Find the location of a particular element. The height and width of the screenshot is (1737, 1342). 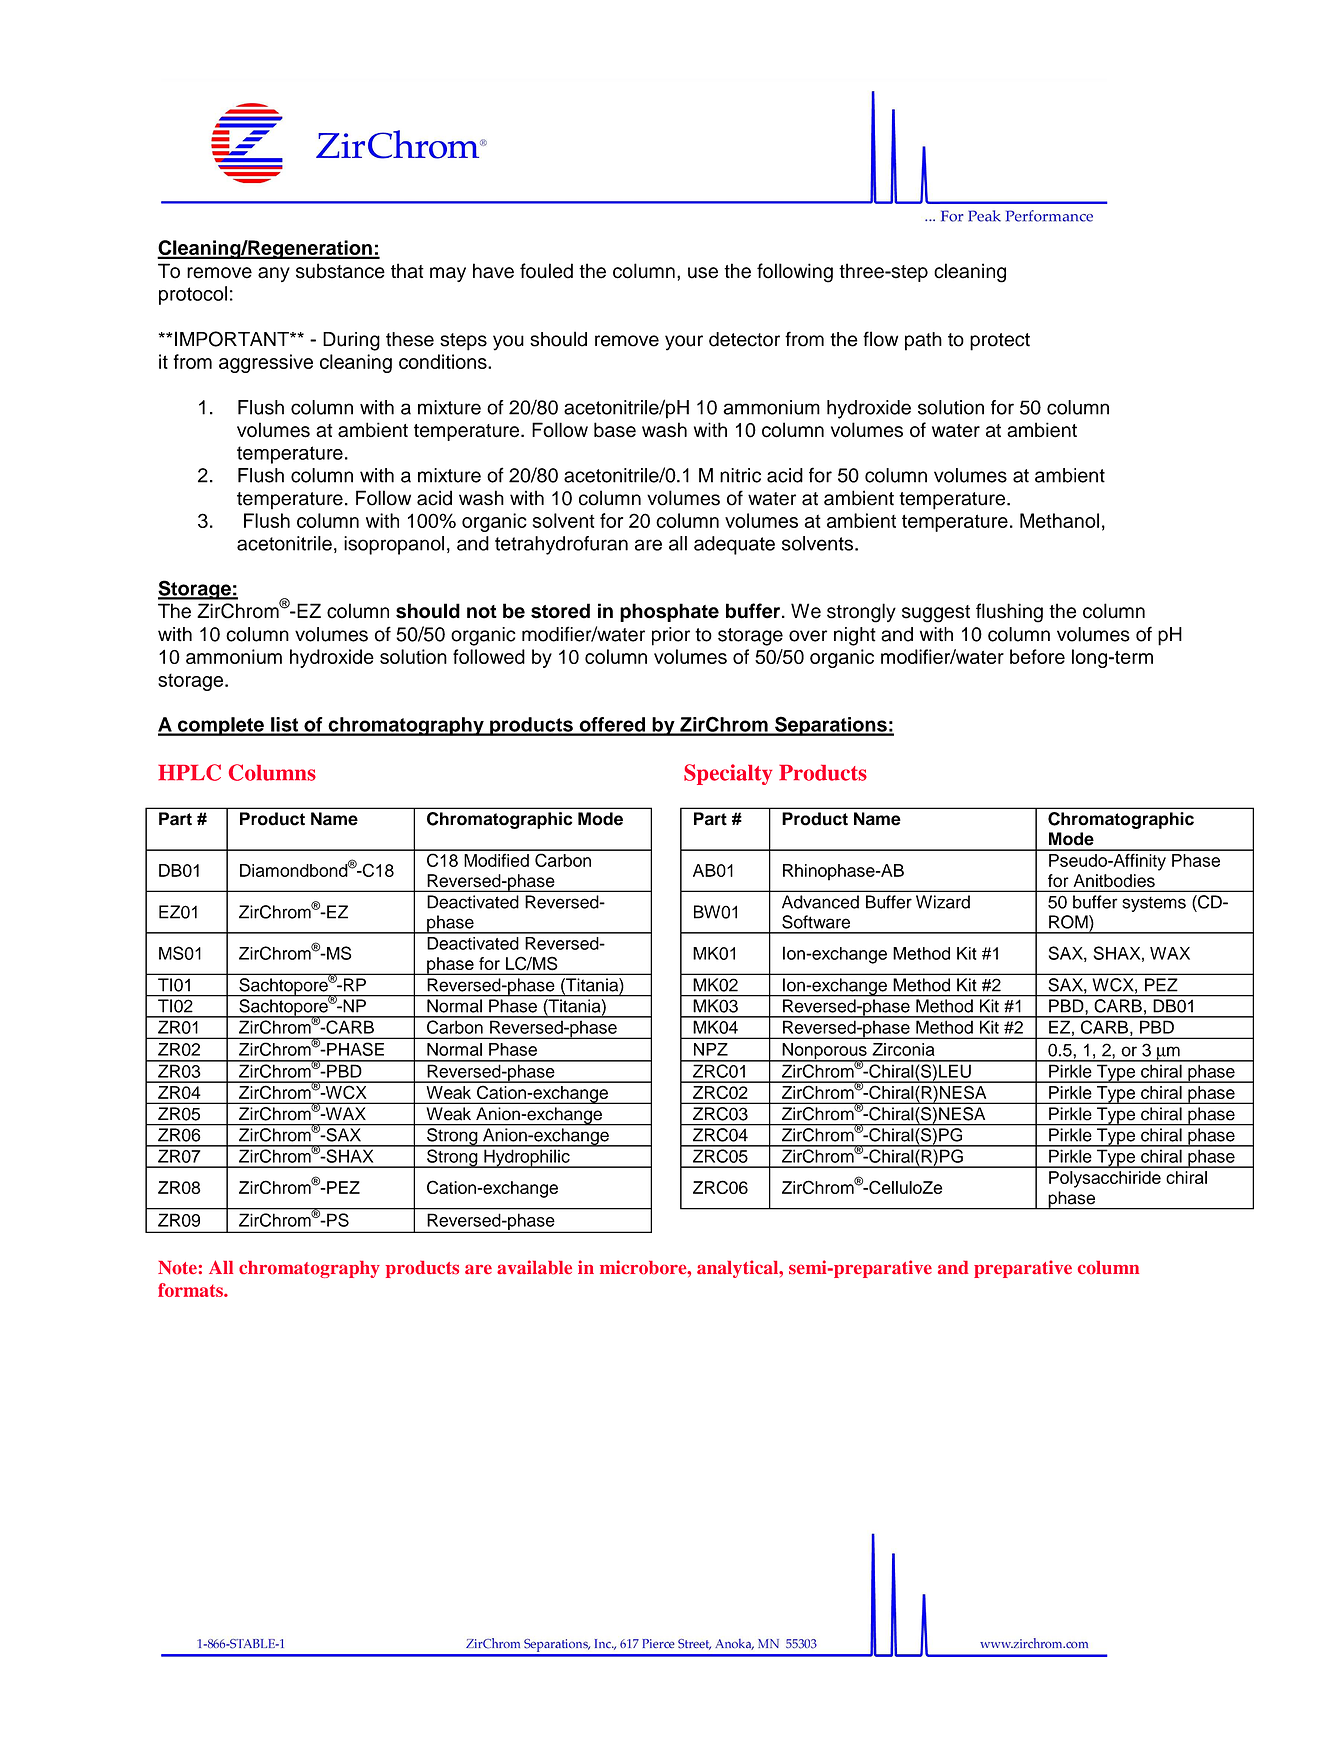

Zirconia is located at coordinates (903, 1049).
